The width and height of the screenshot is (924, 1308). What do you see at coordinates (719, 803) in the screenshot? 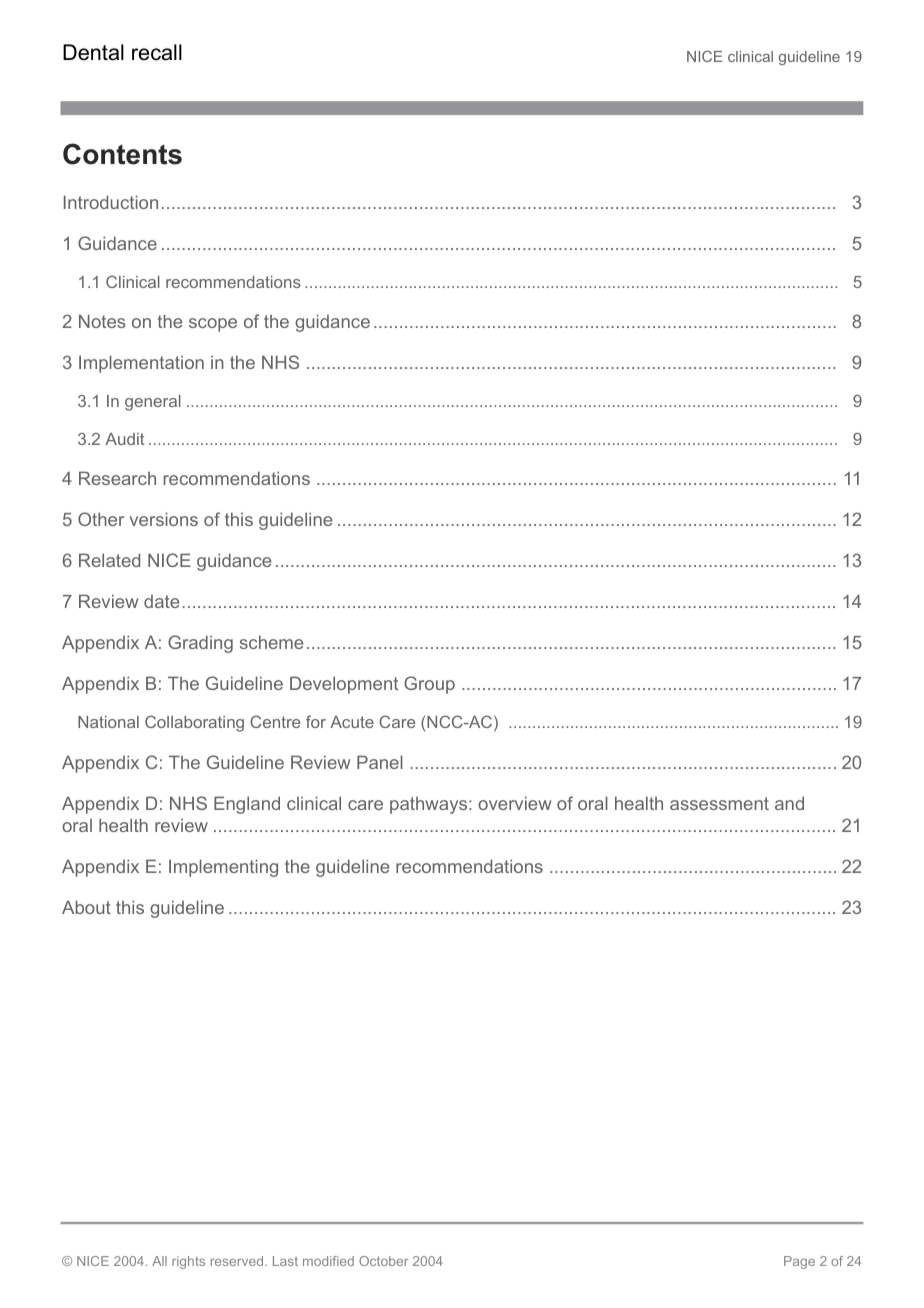
I see `assessment` at bounding box center [719, 803].
